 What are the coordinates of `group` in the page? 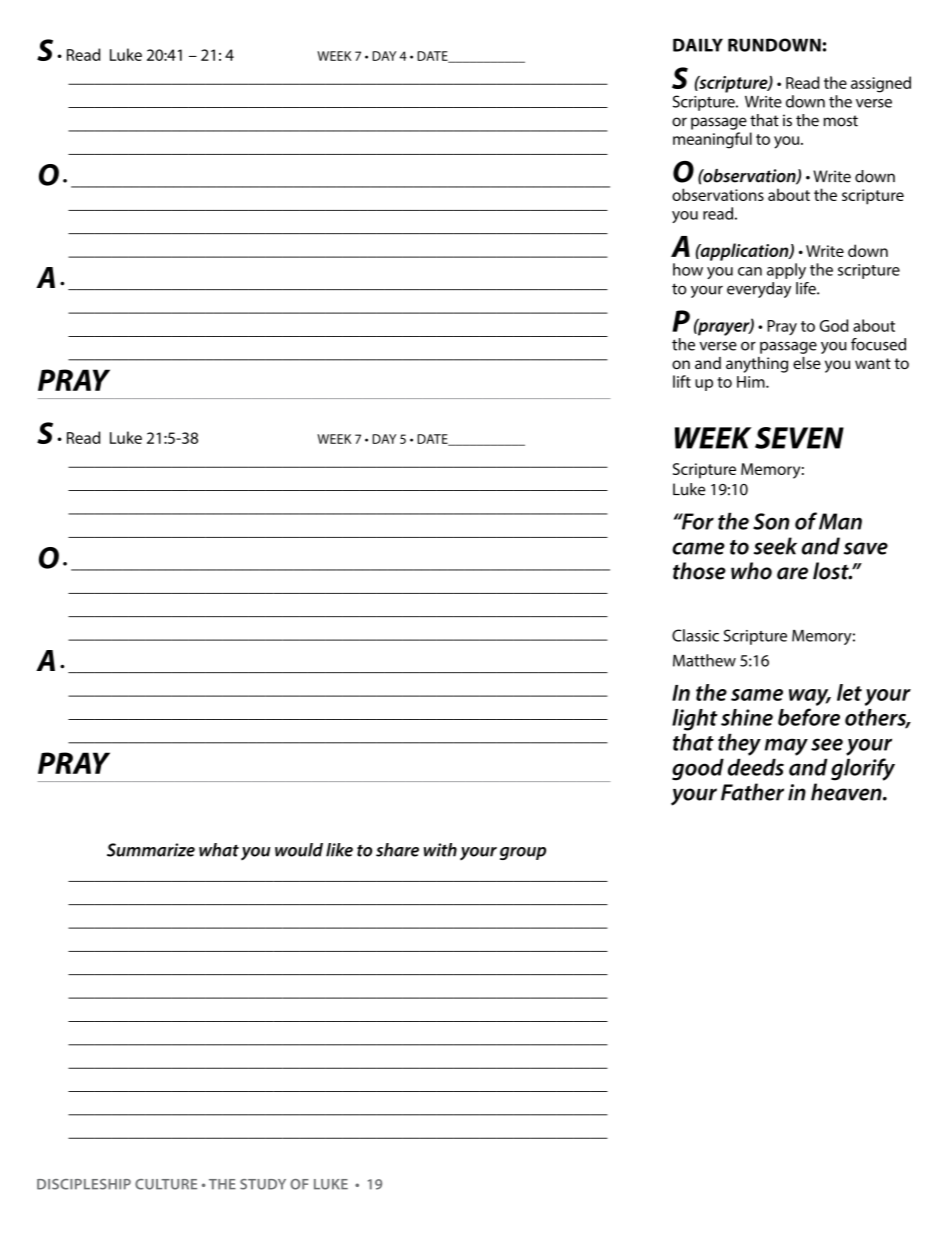 It's located at (523, 853).
